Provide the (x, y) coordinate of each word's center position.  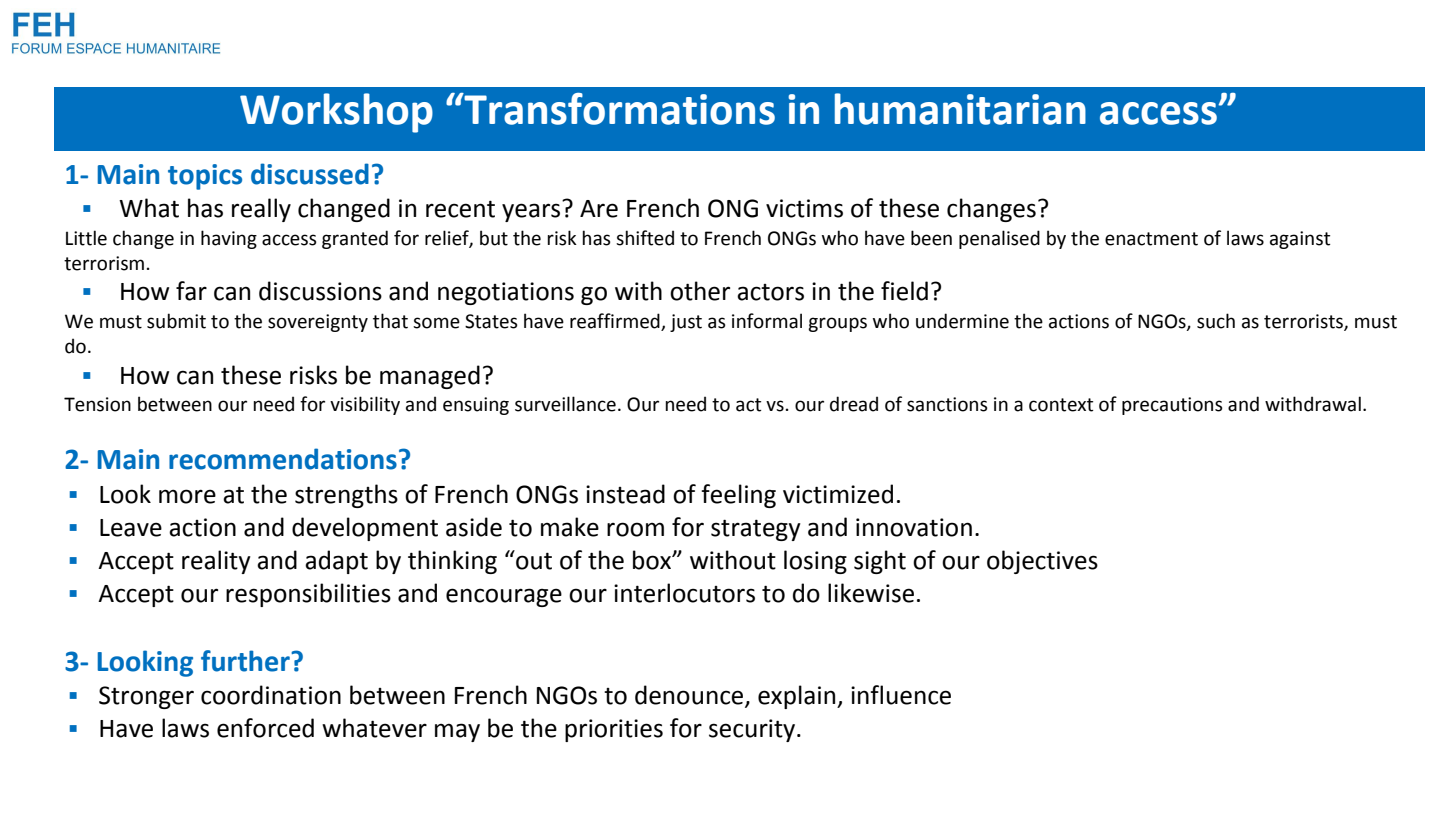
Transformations (618, 109)
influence (901, 695)
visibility (365, 405)
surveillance (565, 404)
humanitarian (960, 109)
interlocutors (684, 593)
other (700, 291)
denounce (690, 696)
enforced (265, 728)
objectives (1042, 562)
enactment (1151, 239)
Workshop (336, 113)
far (191, 291)
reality (216, 562)
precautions (1172, 406)
